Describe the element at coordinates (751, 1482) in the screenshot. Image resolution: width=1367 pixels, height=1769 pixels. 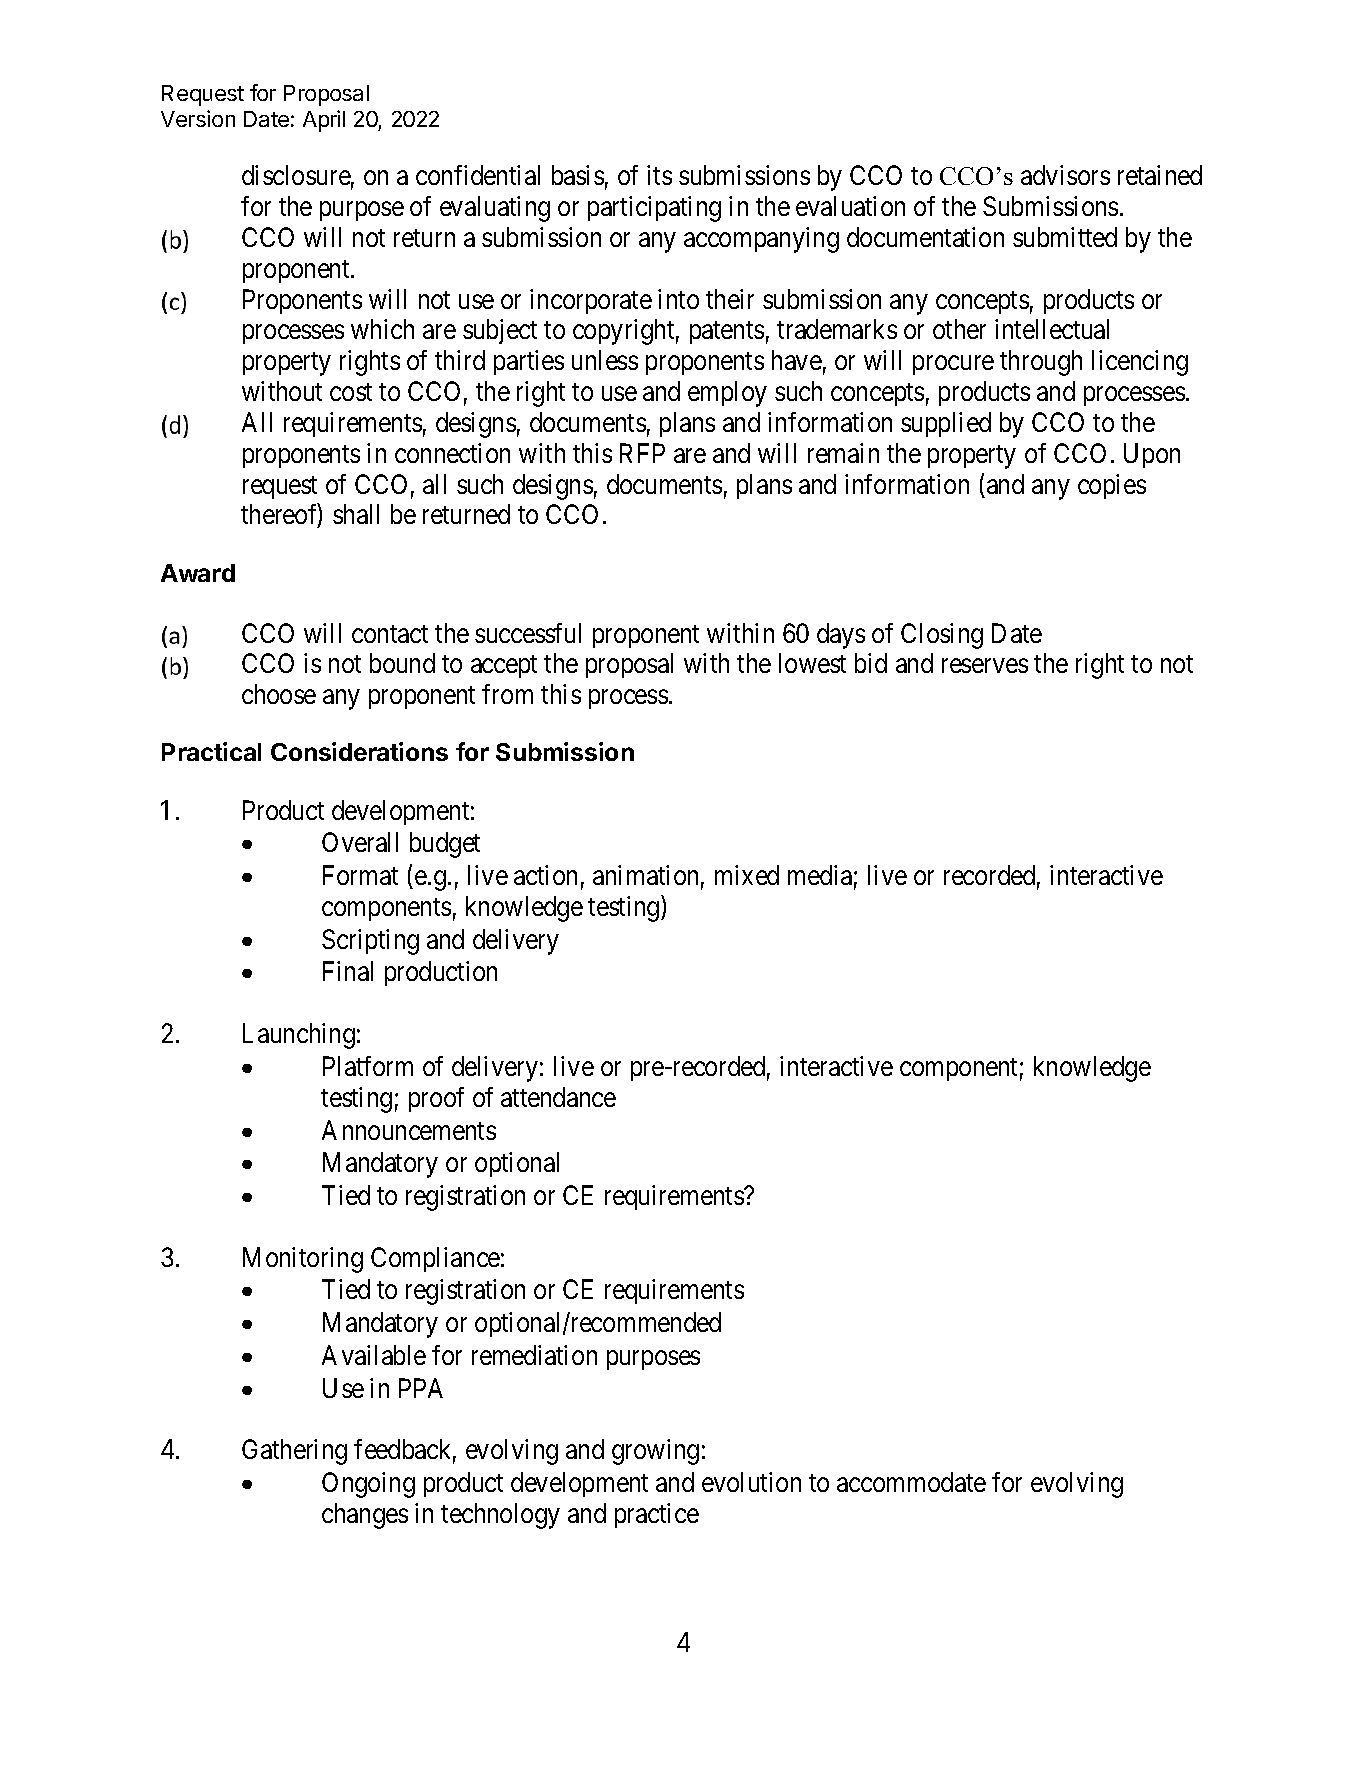
I see `evolution` at that location.
